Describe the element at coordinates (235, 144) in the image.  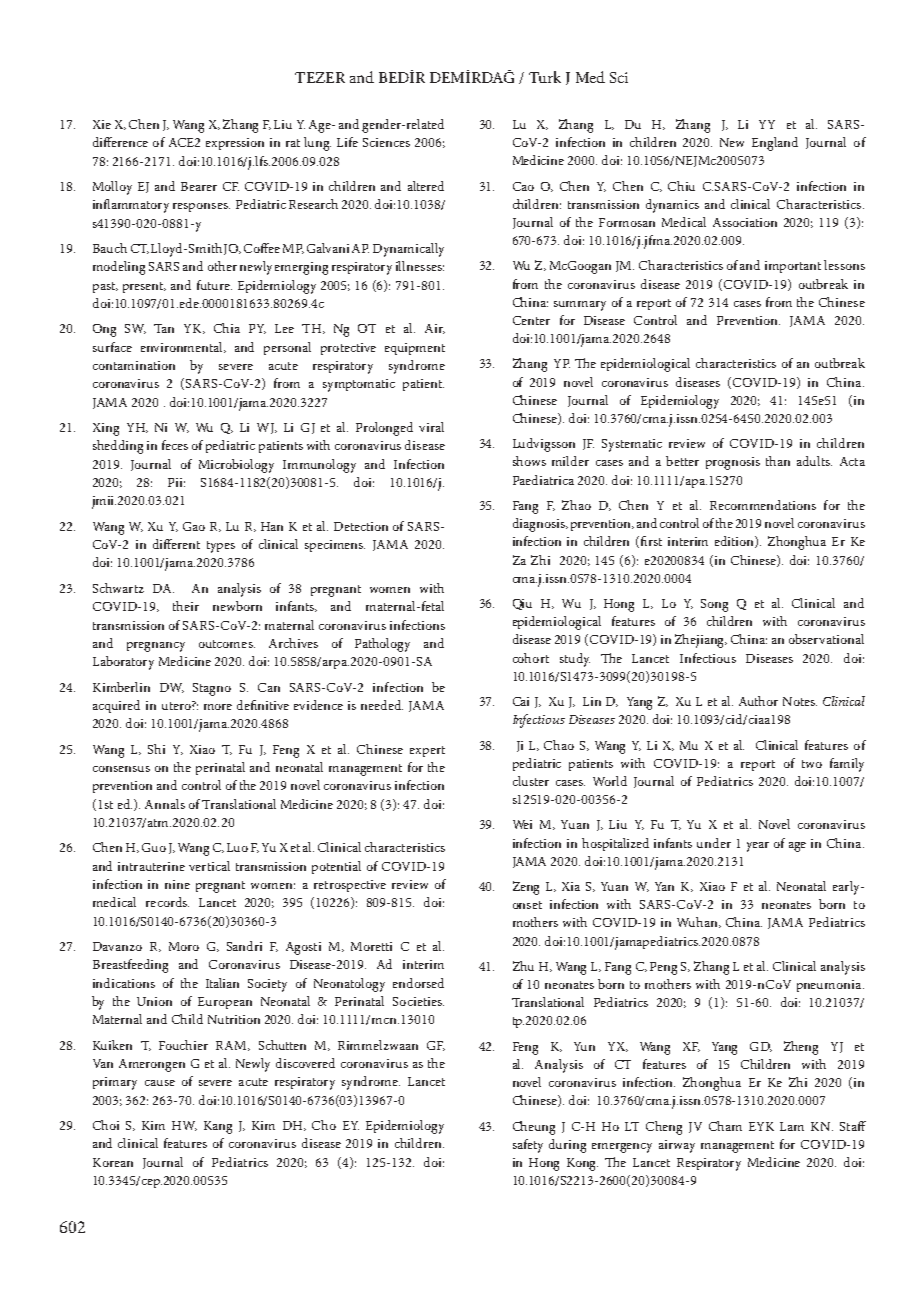
I see `expression` at that location.
